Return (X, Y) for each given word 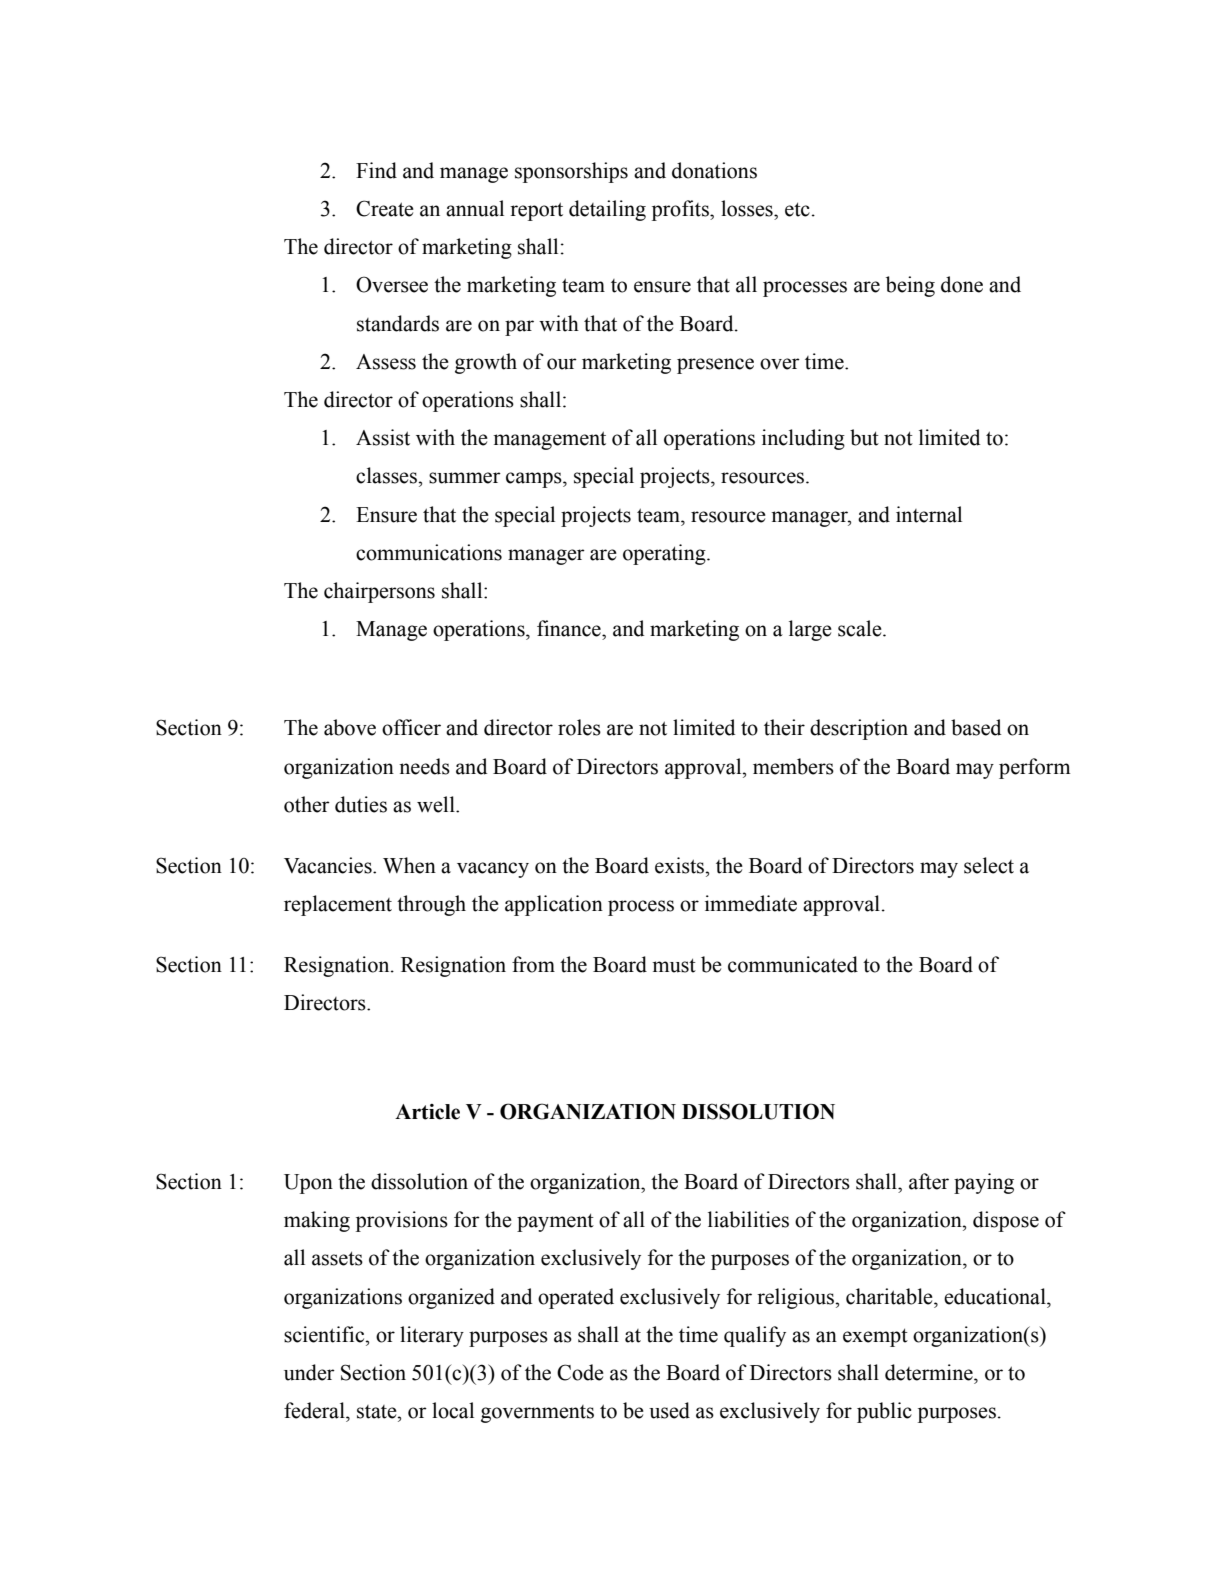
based (976, 727)
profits (681, 210)
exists (681, 865)
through (431, 905)
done (962, 284)
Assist (383, 437)
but (864, 437)
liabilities (748, 1219)
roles (579, 727)
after (929, 1181)
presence (715, 366)
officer (411, 727)
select (989, 865)
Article (427, 1112)
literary (432, 1336)
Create (385, 208)
